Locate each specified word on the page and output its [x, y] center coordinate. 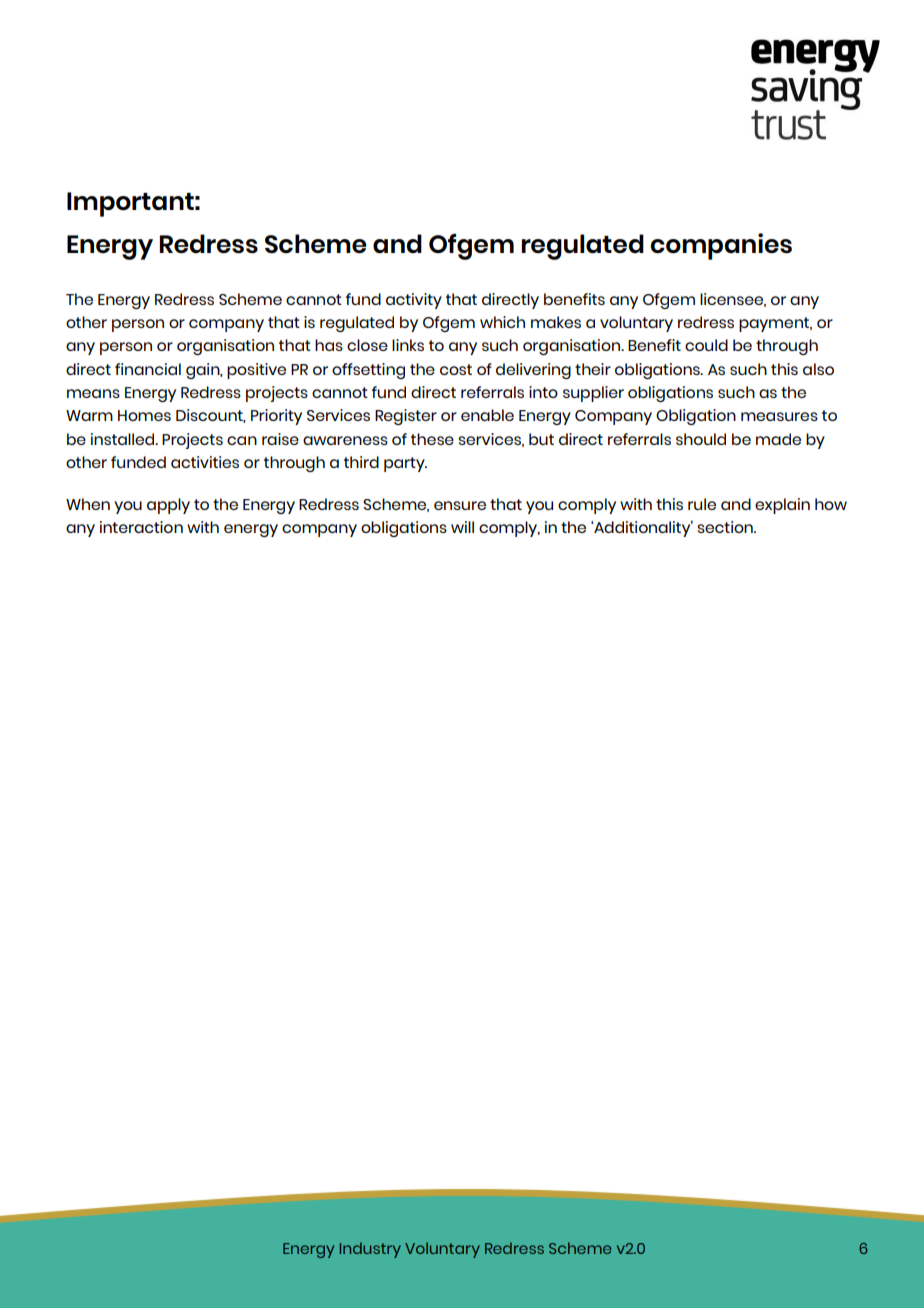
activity [414, 301]
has [329, 345]
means [93, 393]
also [818, 369]
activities [205, 462]
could [706, 345]
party [405, 464]
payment [775, 324]
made [778, 439]
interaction [141, 527]
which [502, 322]
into [543, 392]
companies [721, 246]
